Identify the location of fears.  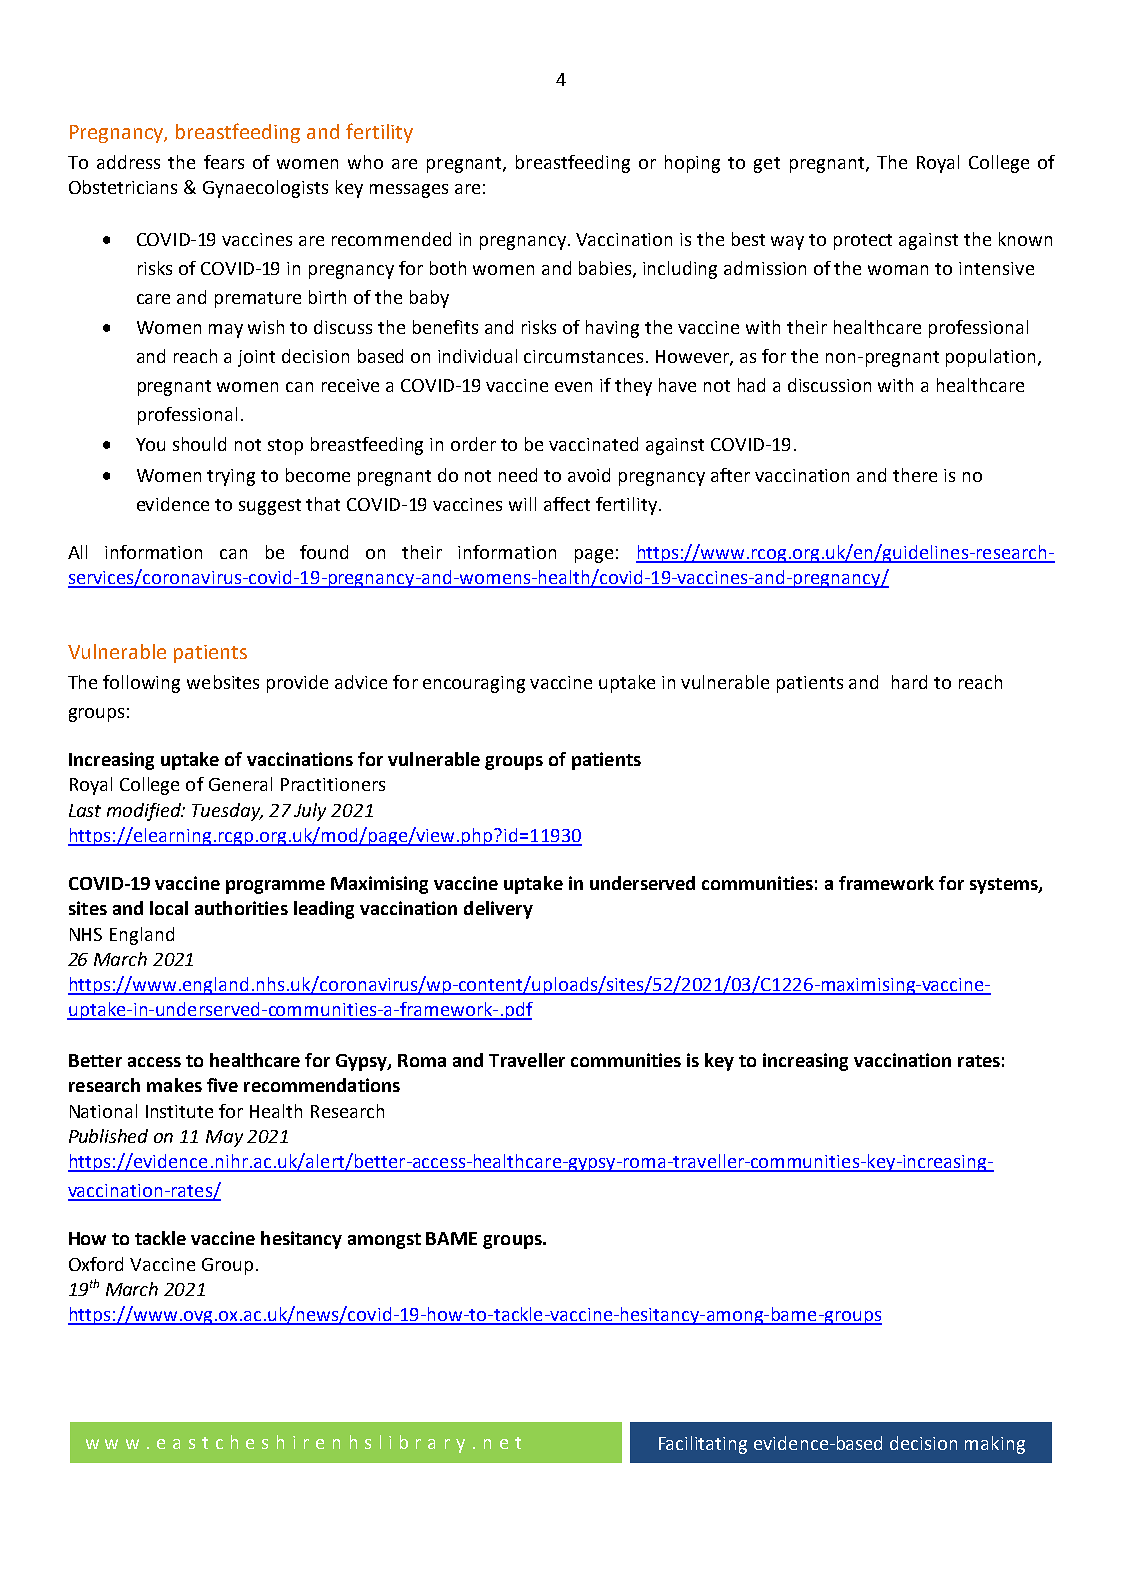
(224, 162).
